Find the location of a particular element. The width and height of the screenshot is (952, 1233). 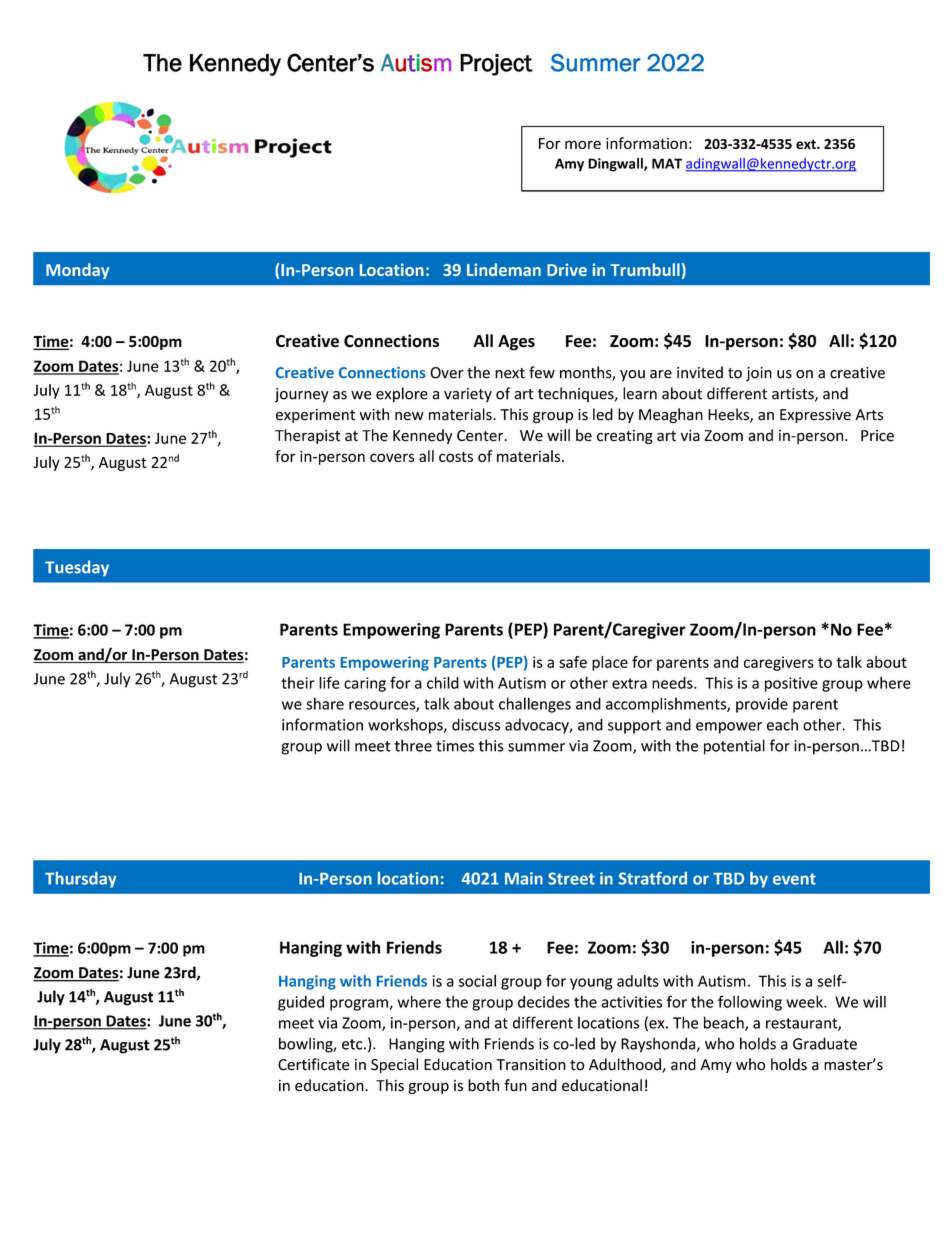

Certificate is located at coordinates (314, 1064).
